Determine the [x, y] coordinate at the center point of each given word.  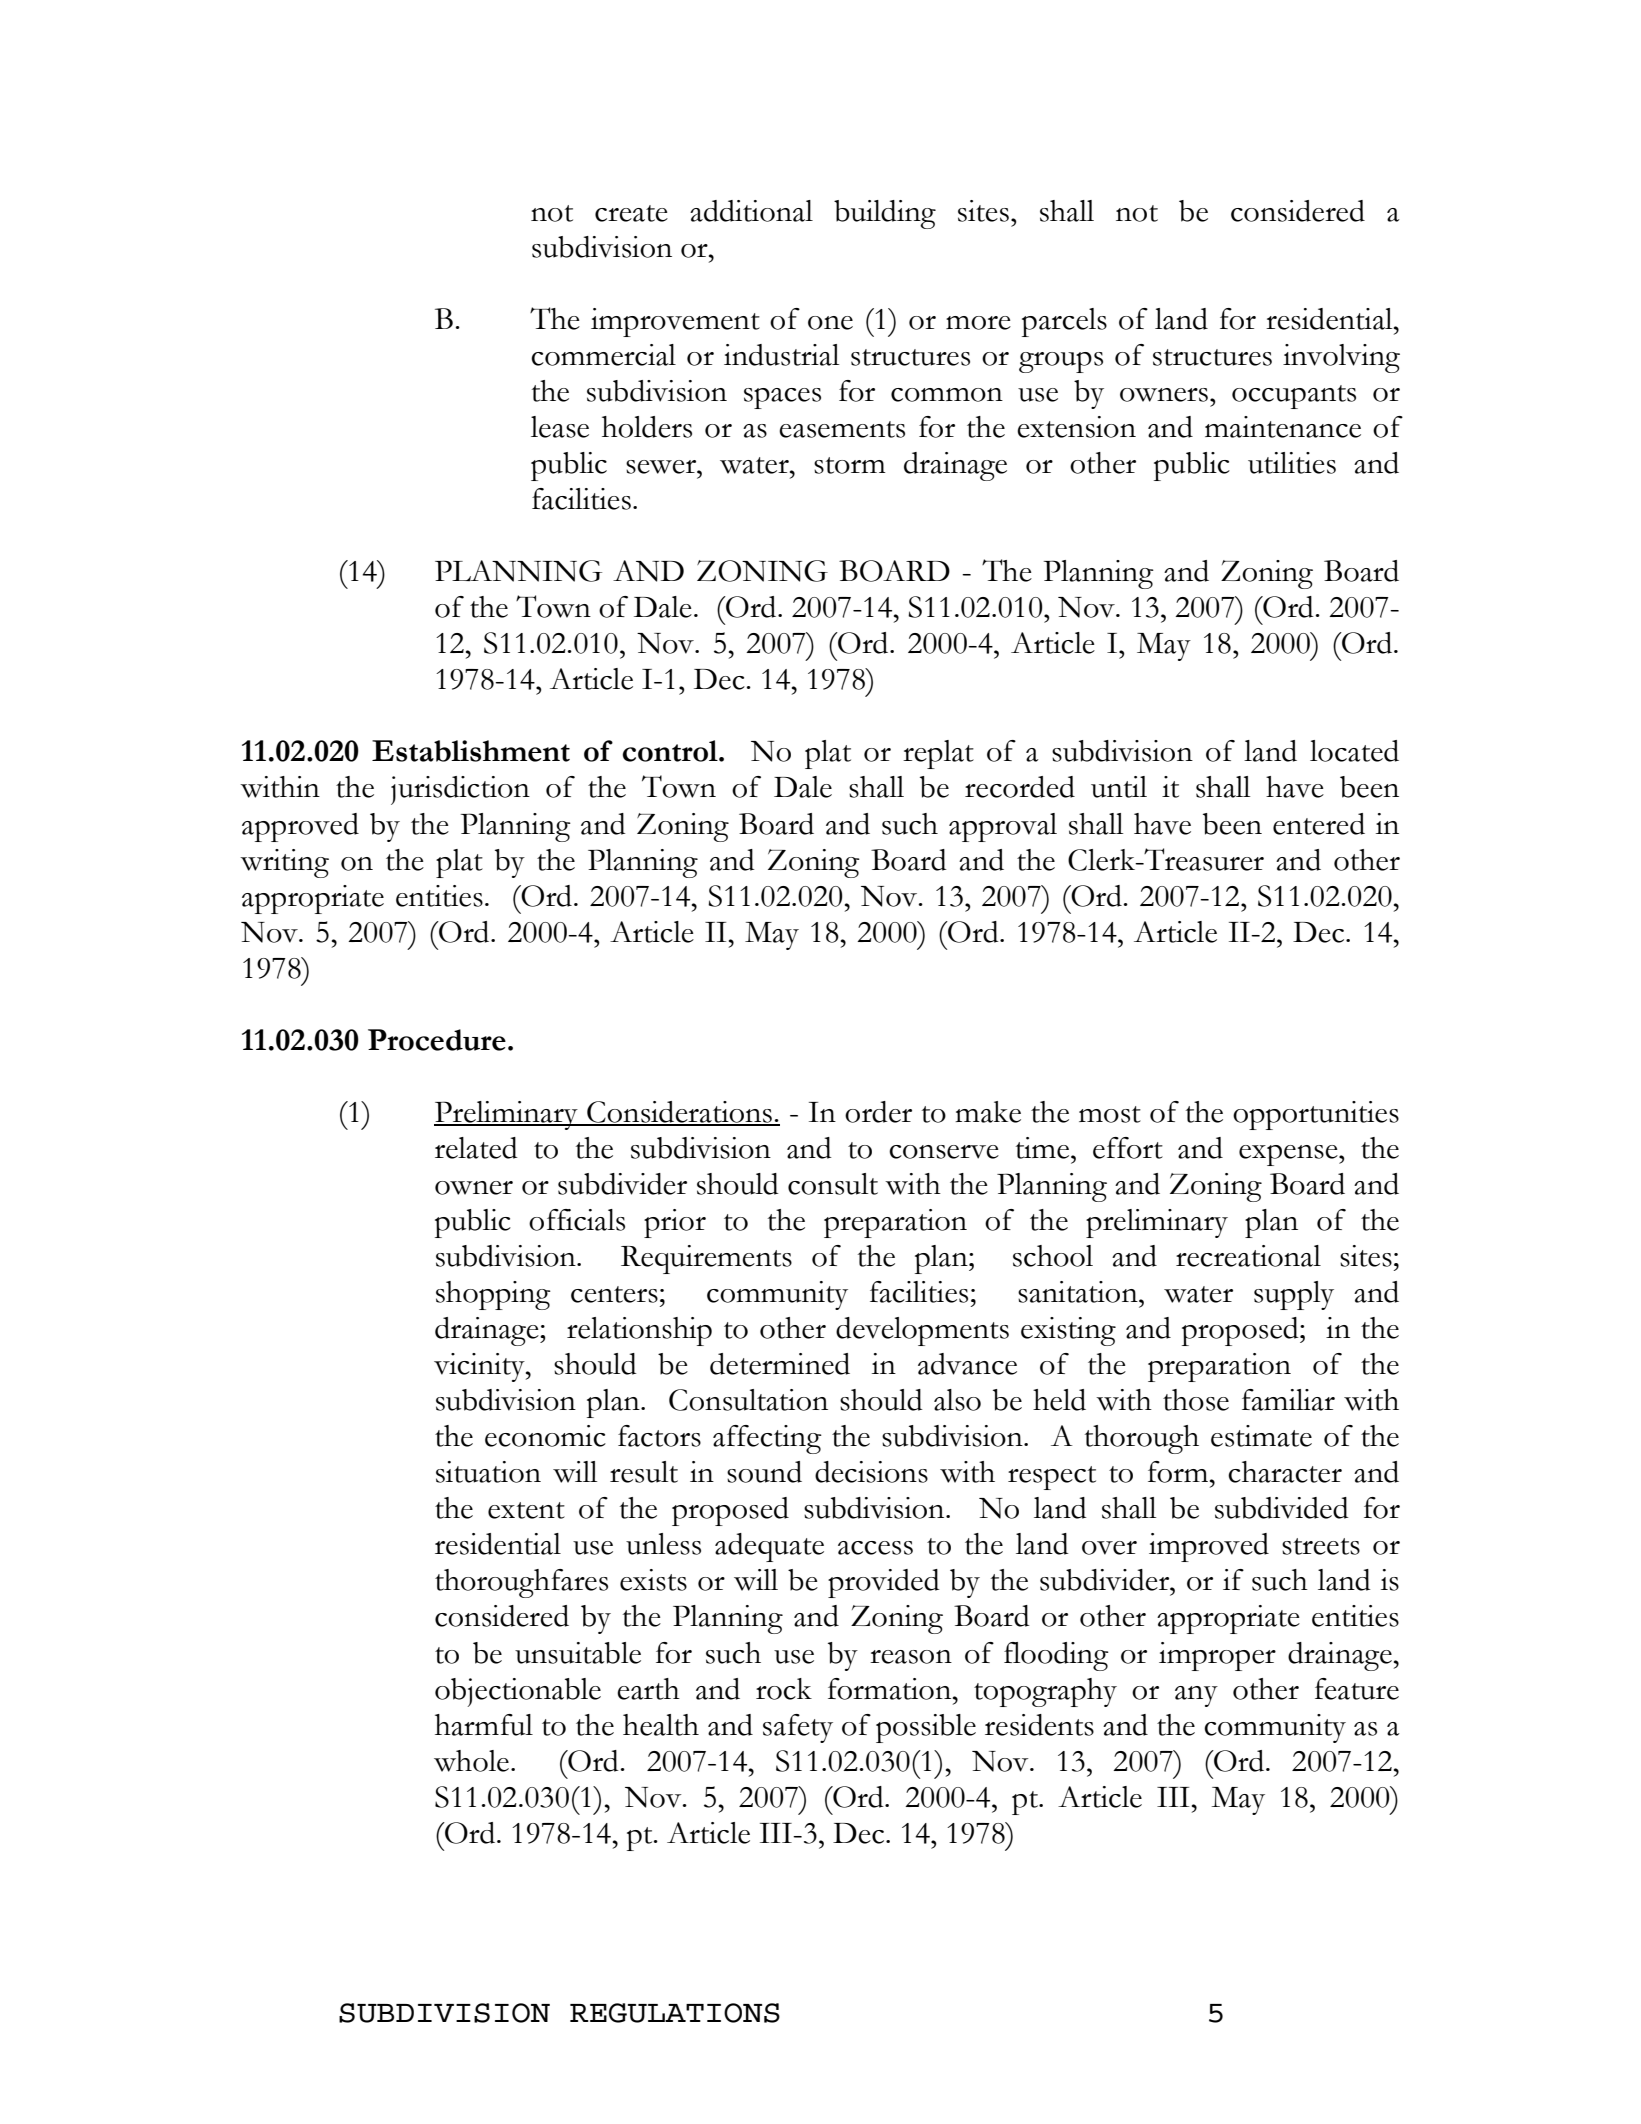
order [878, 1112]
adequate [769, 1547]
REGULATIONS [675, 2013]
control [671, 751]
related [476, 1148]
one [830, 323]
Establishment [471, 751]
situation [488, 1472]
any [1196, 1696]
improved [1209, 1547]
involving [1341, 358]
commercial [603, 355]
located [1354, 751]
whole [471, 1761]
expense [1289, 1155]
